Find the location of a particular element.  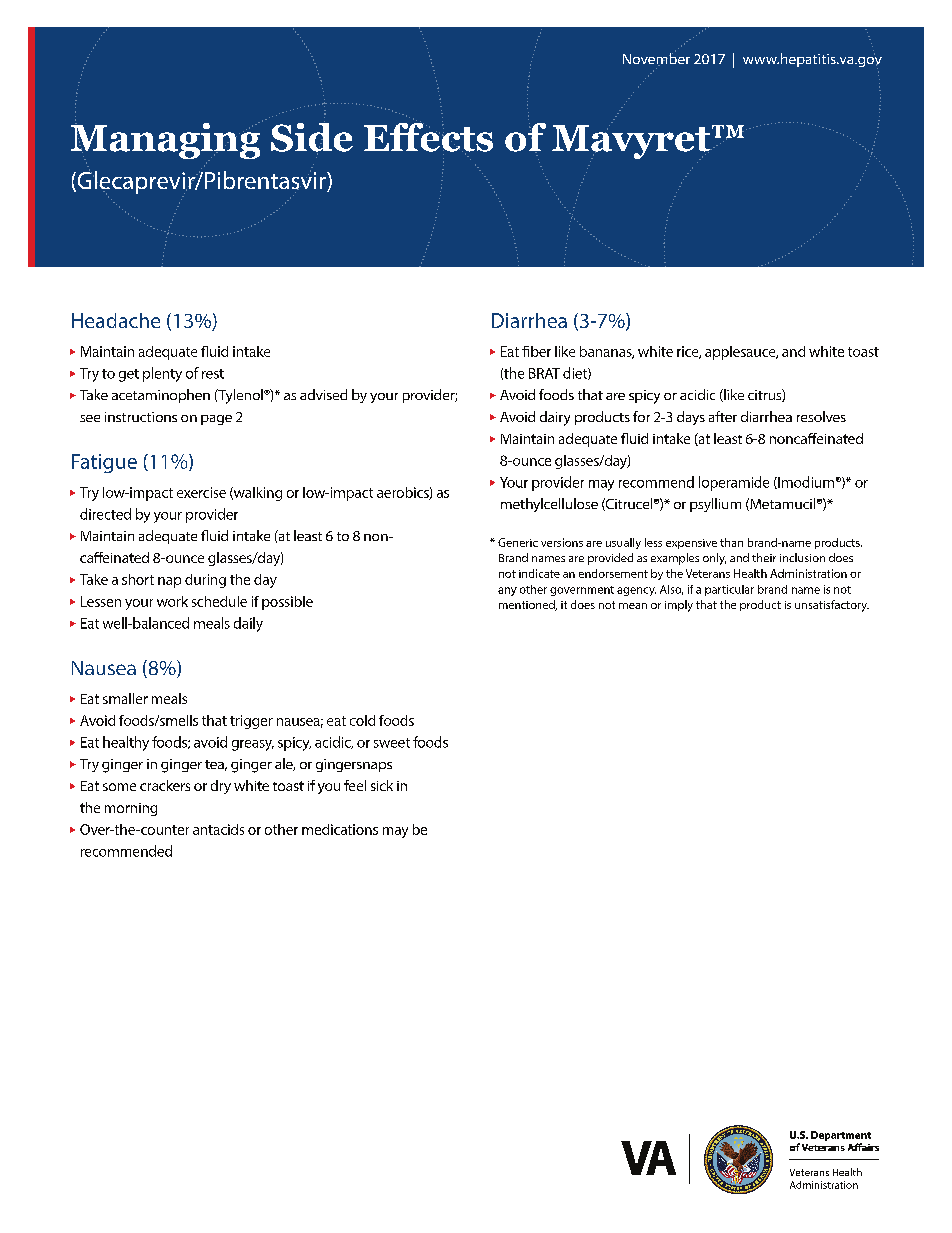

Effects is located at coordinates (428, 137).
